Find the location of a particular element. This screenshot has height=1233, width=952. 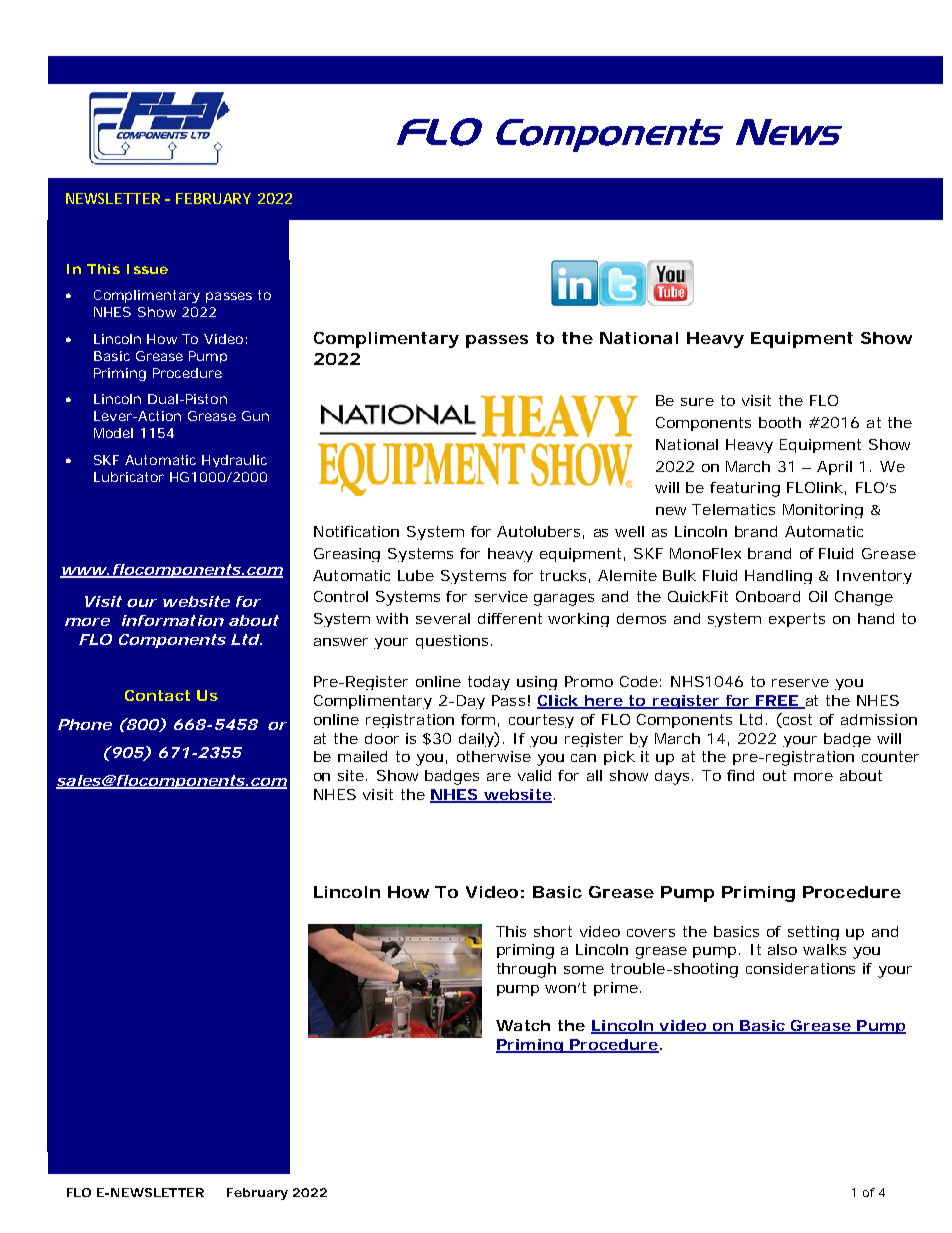

otherwise is located at coordinates (494, 756).
